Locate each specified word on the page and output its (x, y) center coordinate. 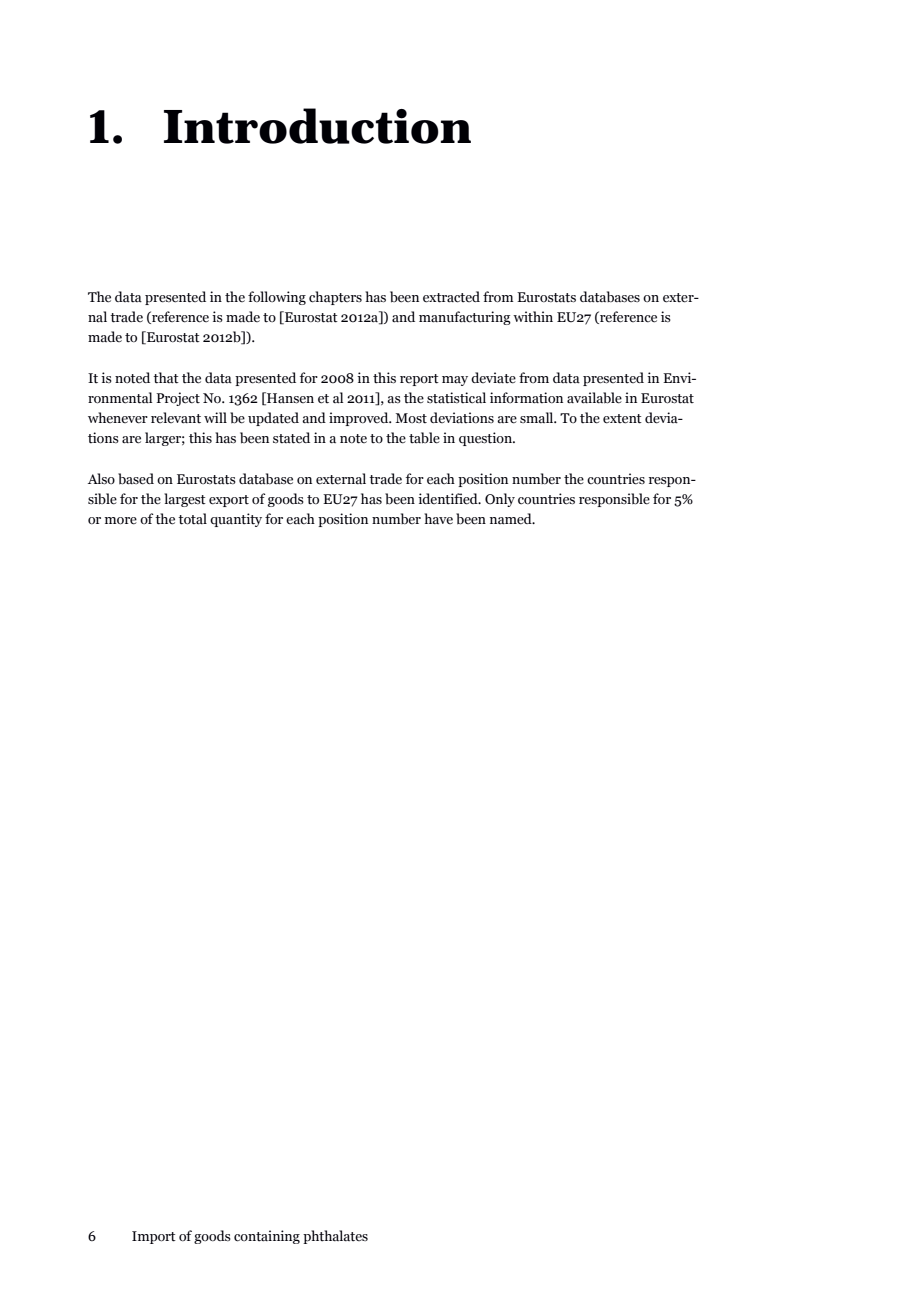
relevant (176, 418)
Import (154, 1237)
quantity (236, 520)
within (533, 316)
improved (360, 419)
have (438, 519)
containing (267, 1237)
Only (500, 500)
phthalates (335, 1237)
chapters (335, 298)
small (538, 418)
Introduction (317, 126)
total (192, 519)
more (121, 521)
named (512, 519)
